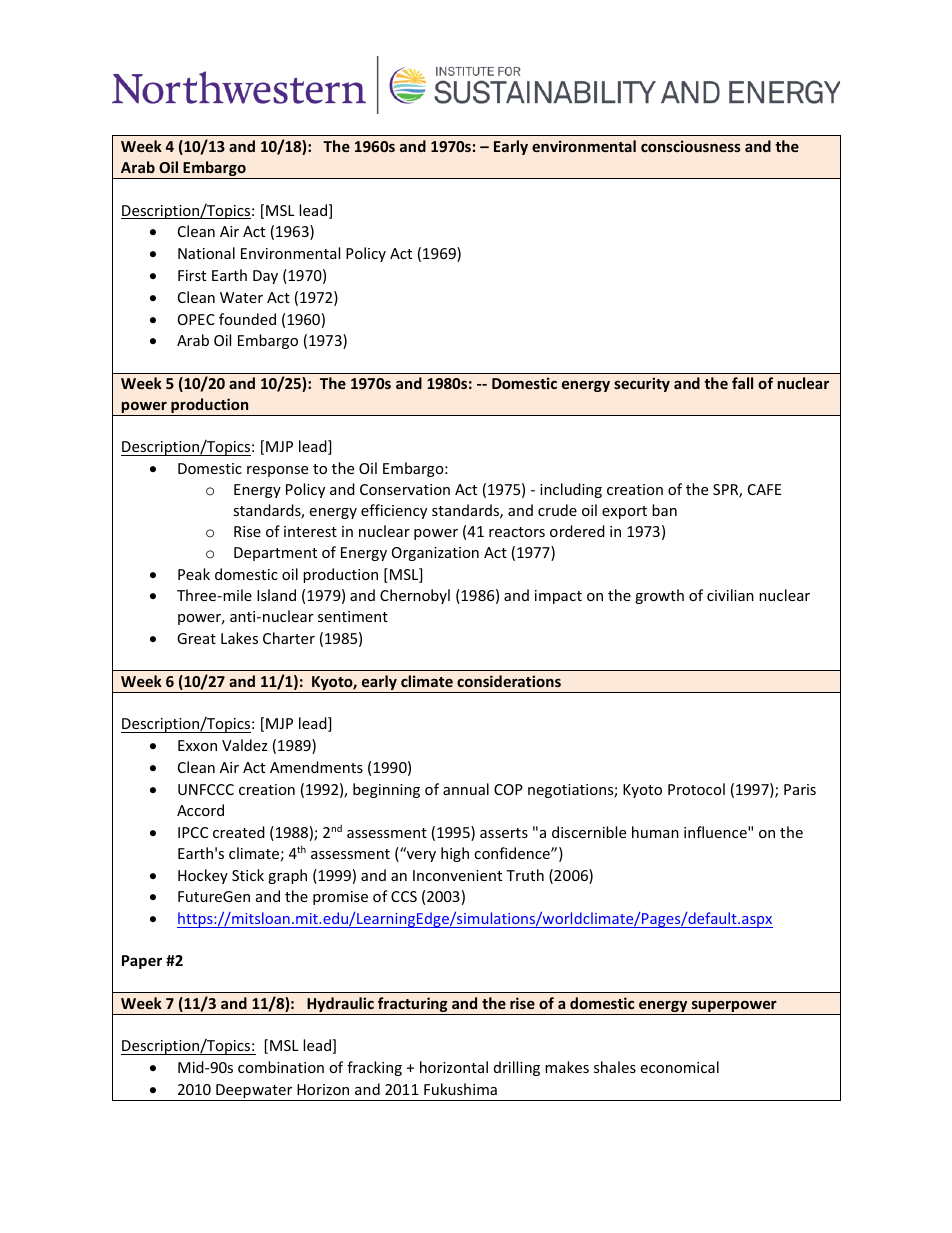 This page has width=952, height=1233. I want to click on Conservation, so click(405, 489).
